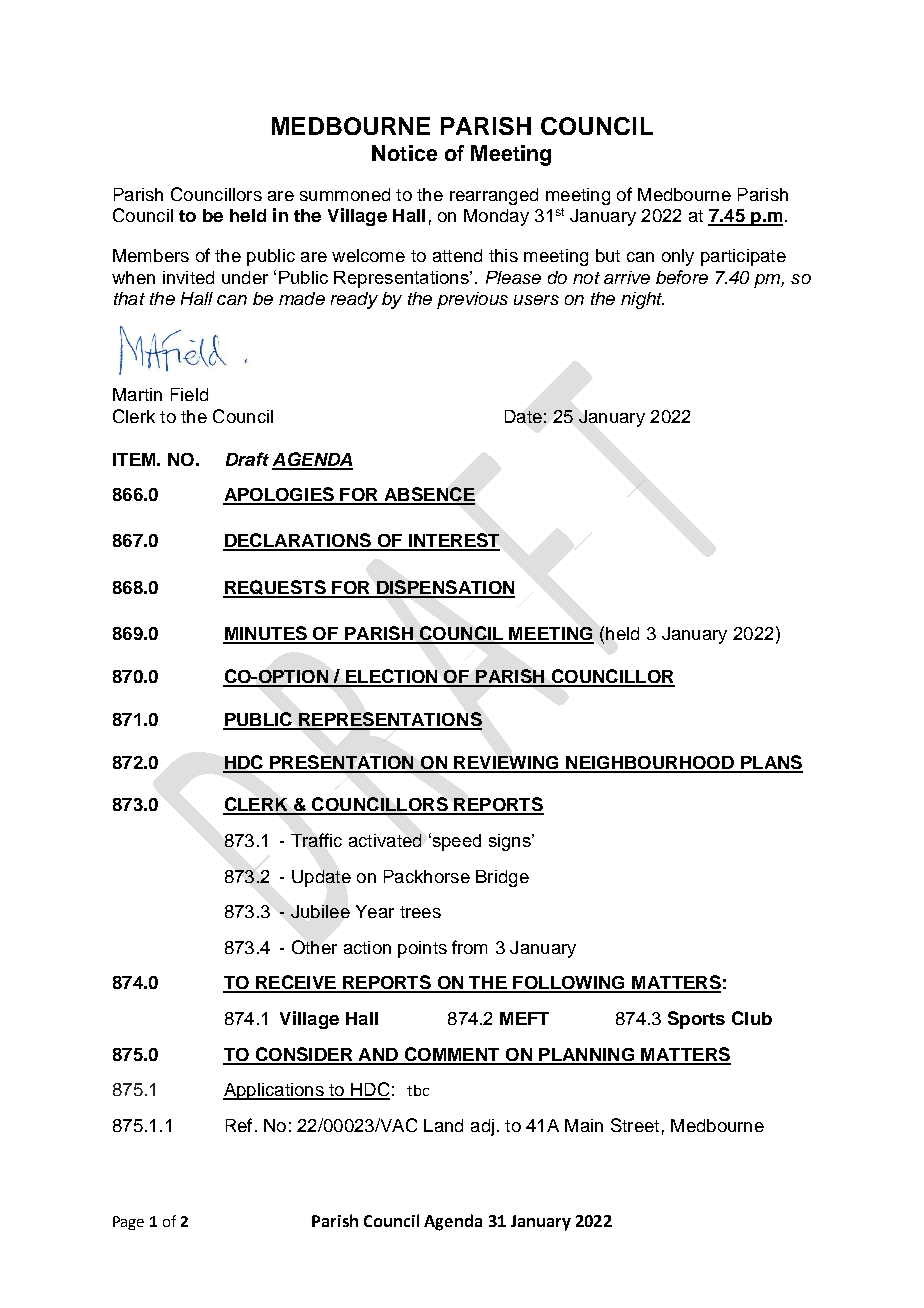  I want to click on Members, so click(151, 255).
